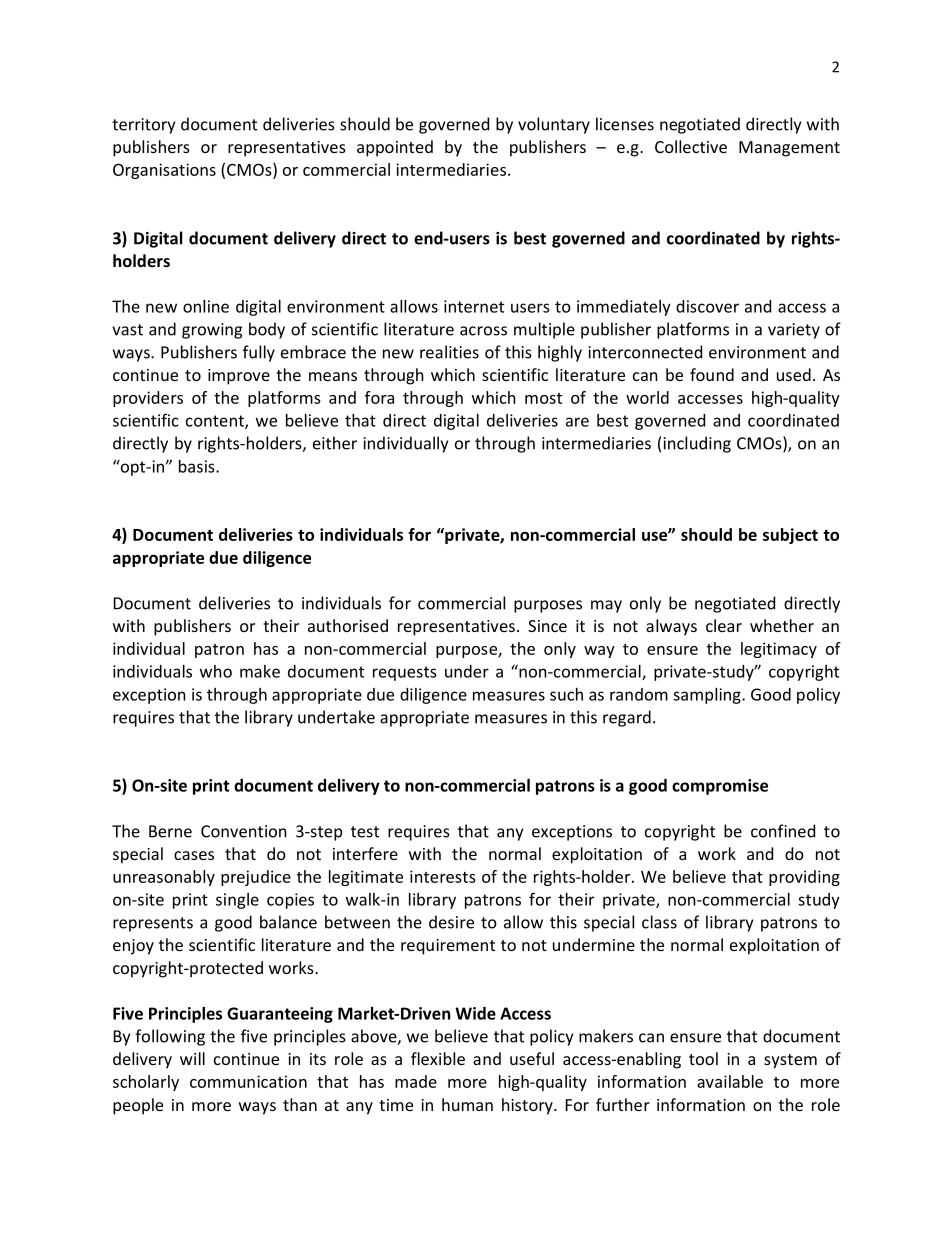  What do you see at coordinates (216, 671) in the image?
I see `who` at bounding box center [216, 671].
